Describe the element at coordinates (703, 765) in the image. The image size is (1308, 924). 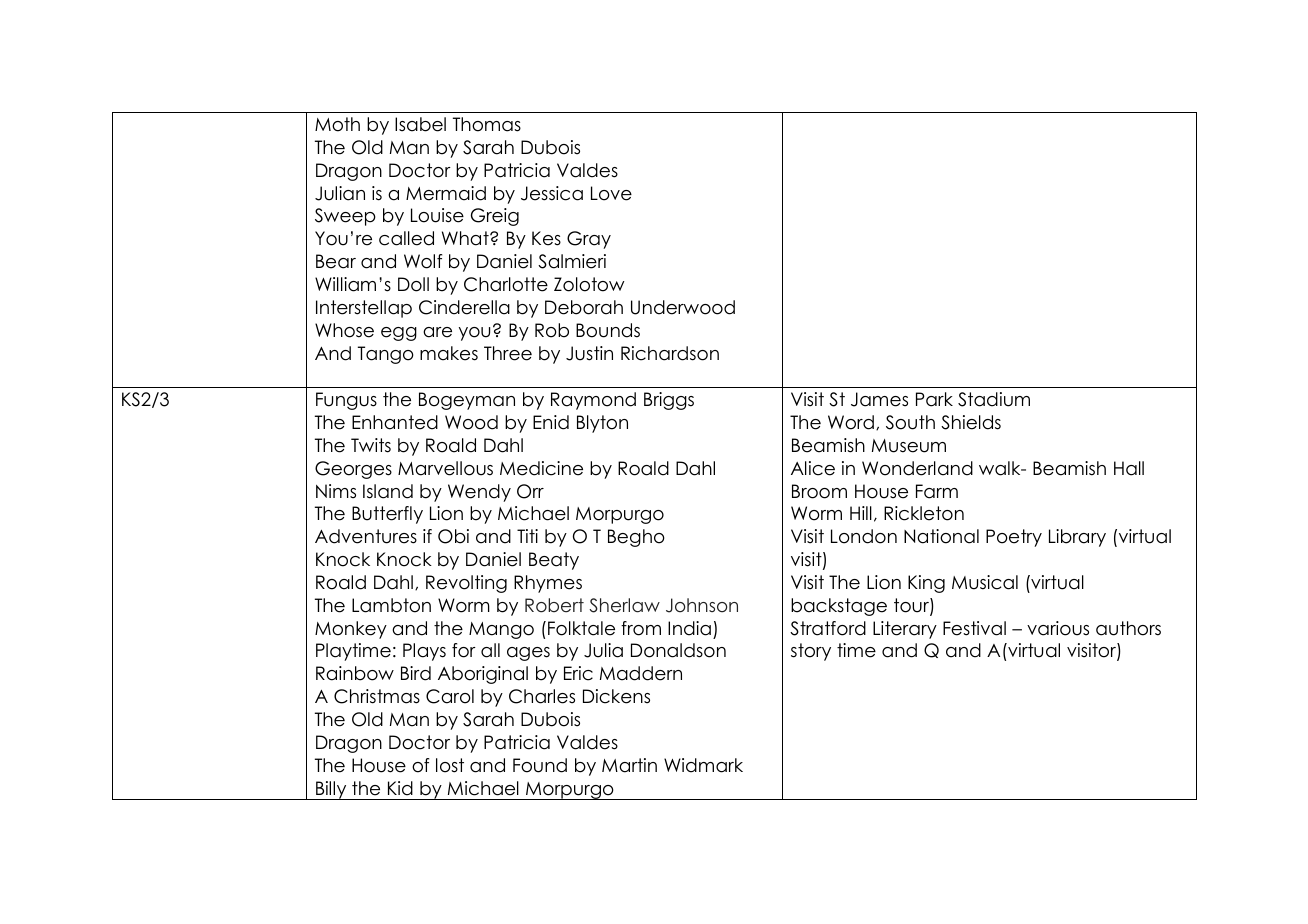
I see `Widmark` at that location.
